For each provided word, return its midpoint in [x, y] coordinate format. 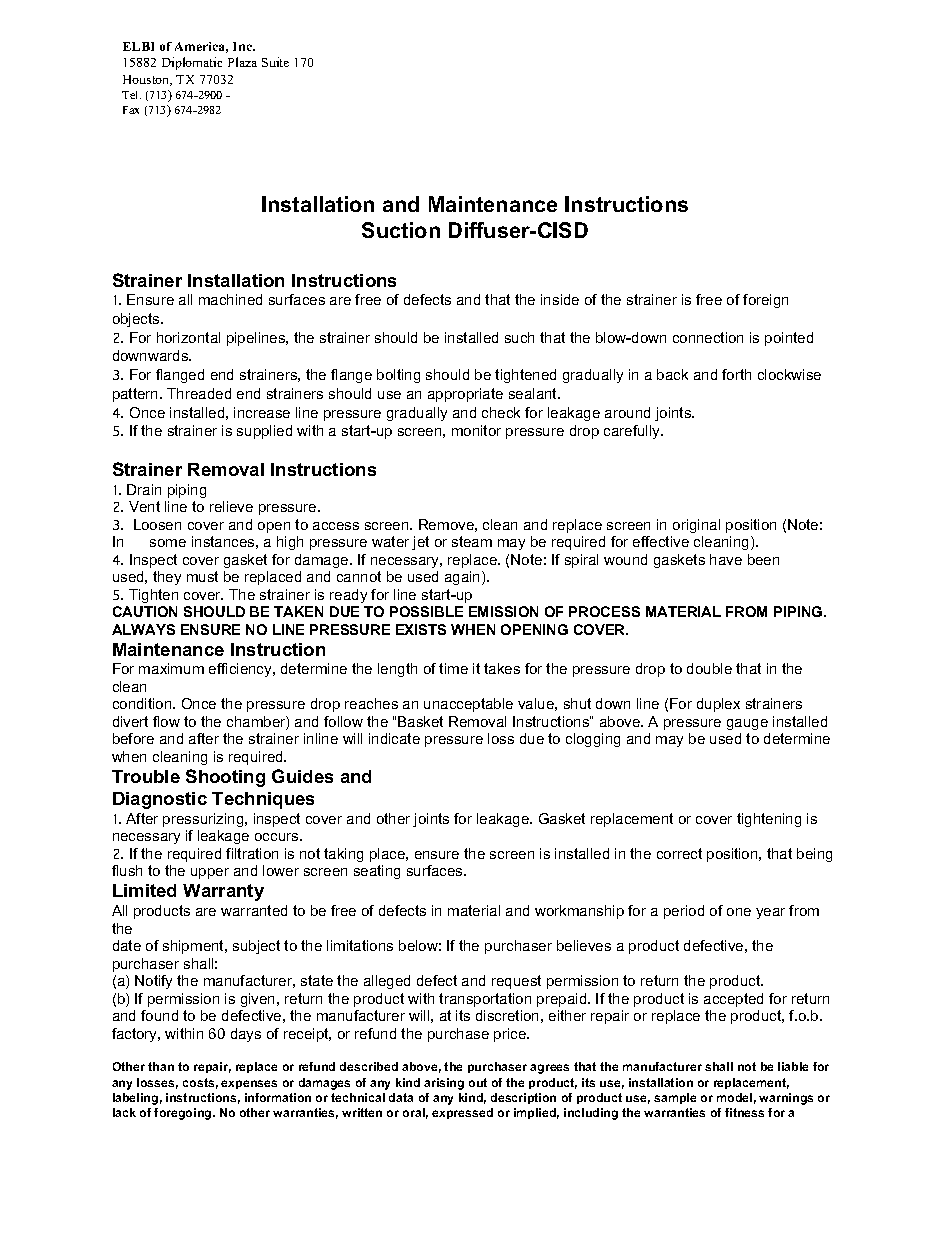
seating [377, 872]
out [478, 1082]
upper [210, 873]
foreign [765, 301]
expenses [249, 1084]
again [464, 578]
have [726, 559]
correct [679, 853]
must [202, 576]
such [519, 337]
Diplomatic [192, 63]
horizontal [188, 337]
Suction [401, 230]
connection [708, 337]
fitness [744, 1112]
